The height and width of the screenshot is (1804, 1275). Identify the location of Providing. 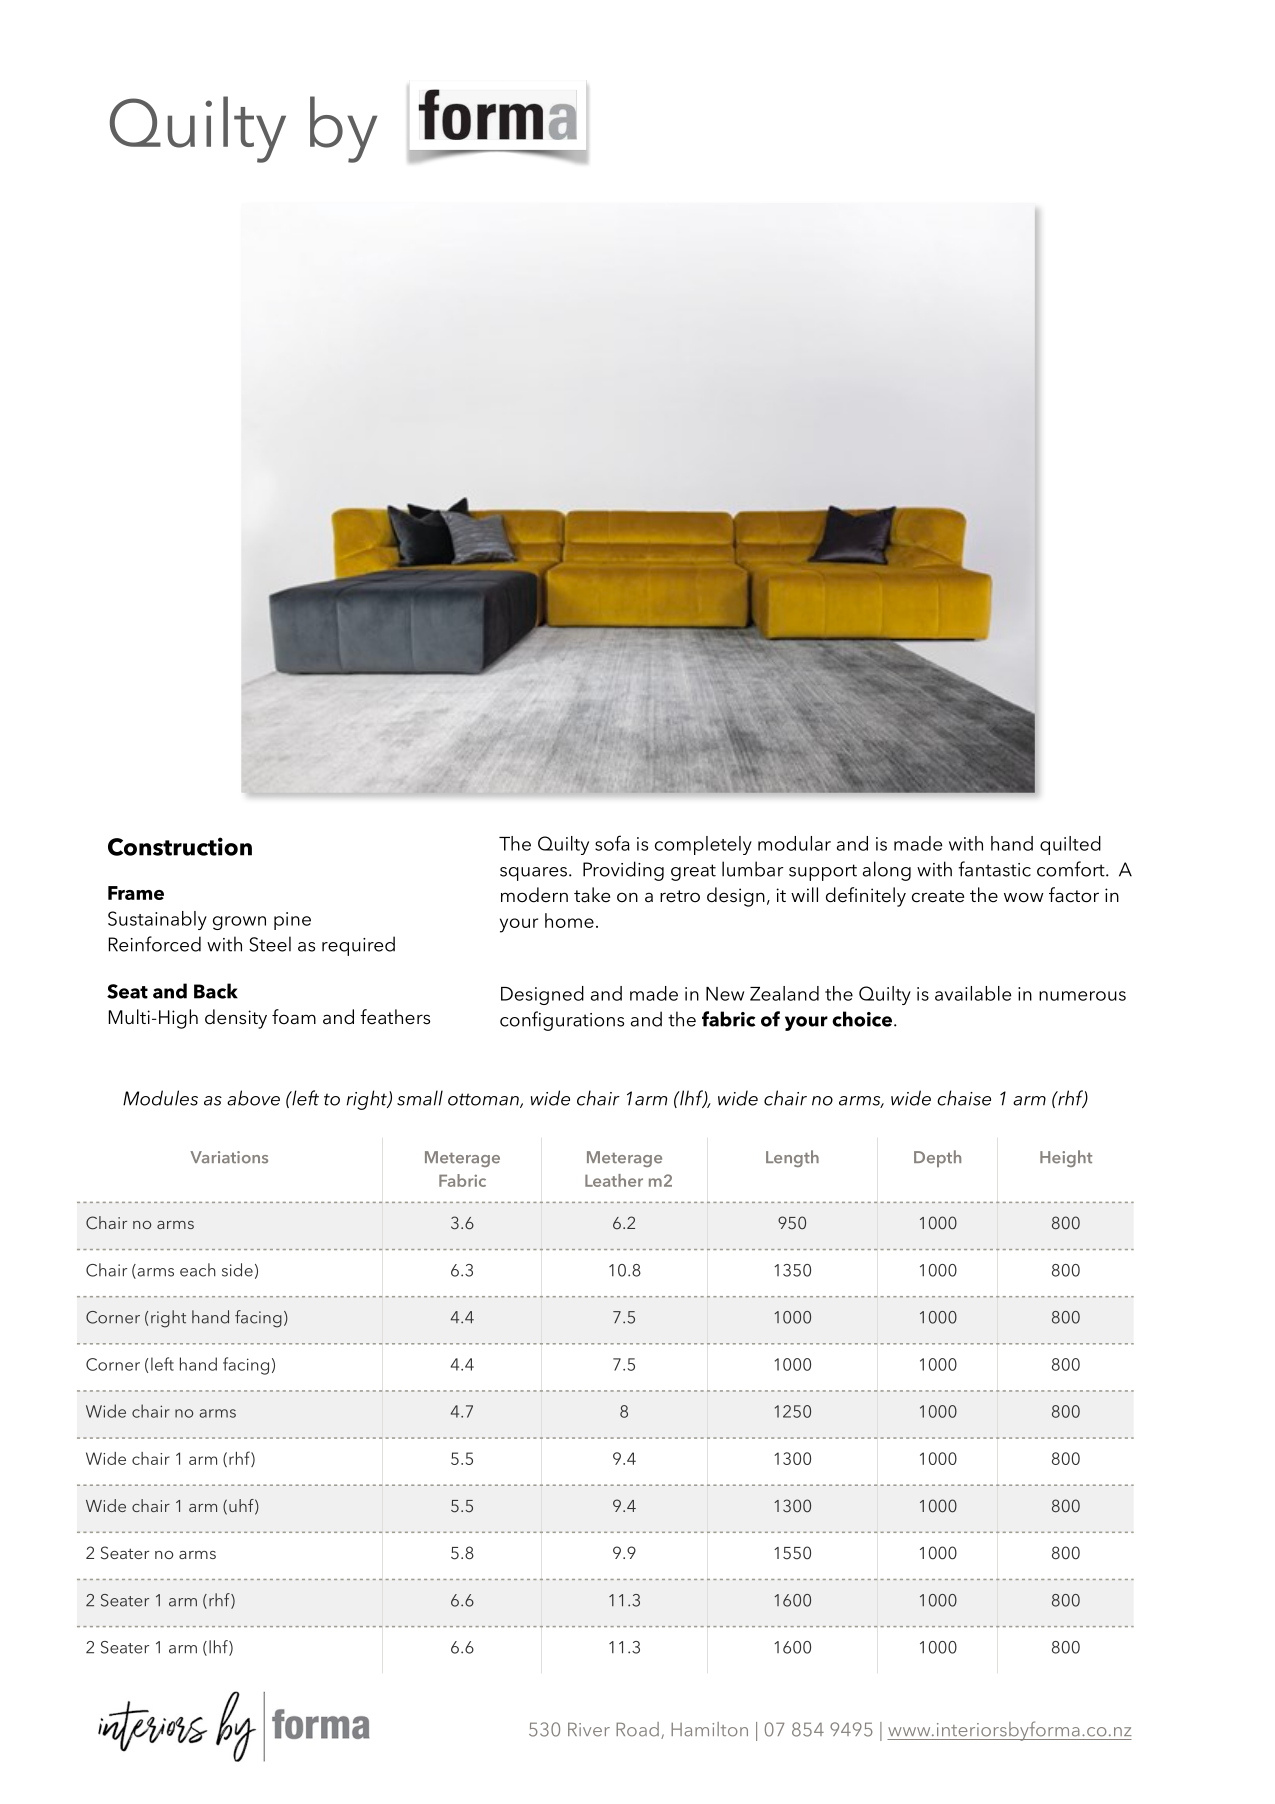
(623, 871).
